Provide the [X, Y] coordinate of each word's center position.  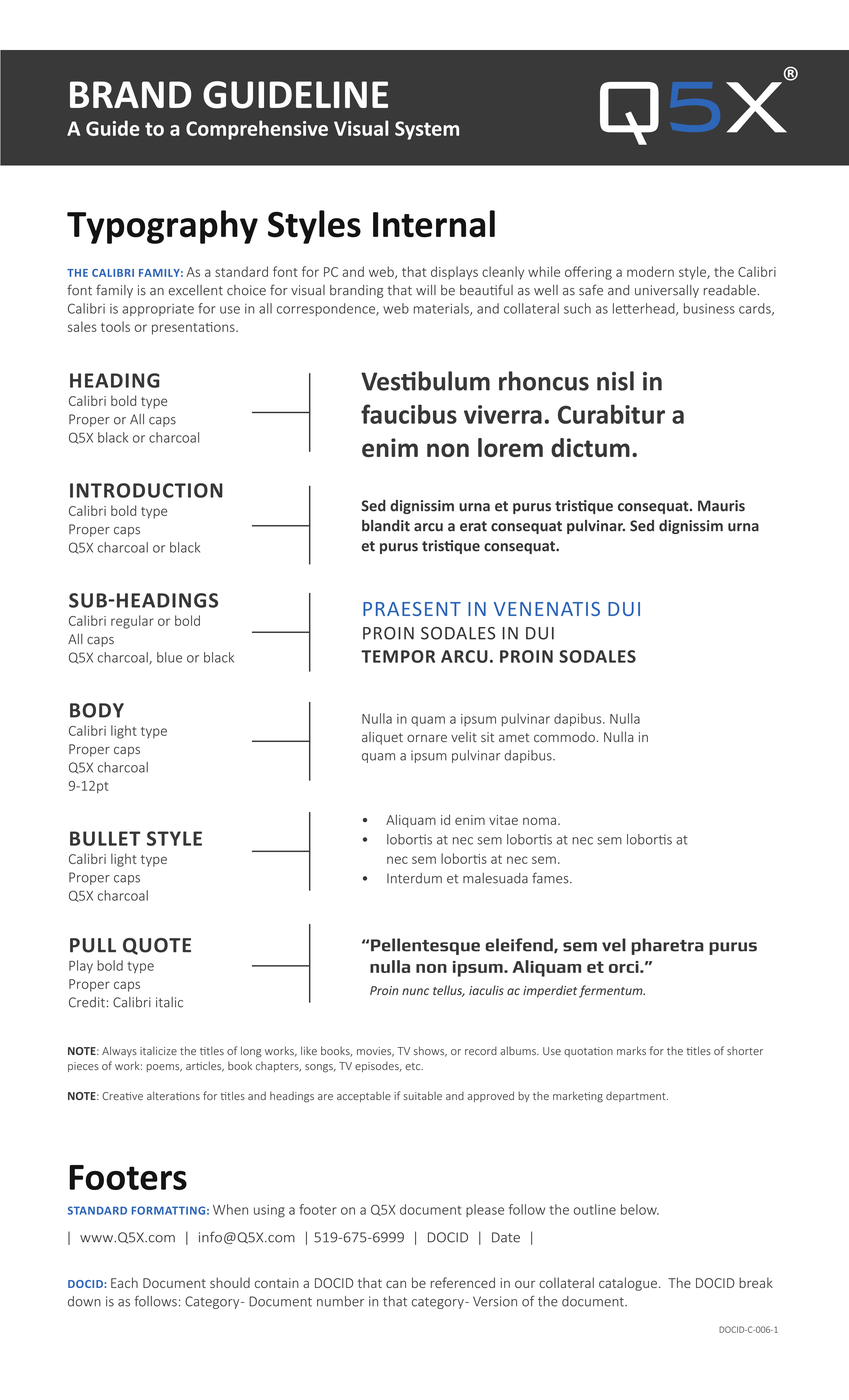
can [396, 1284]
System [427, 130]
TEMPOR [398, 656]
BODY [97, 710]
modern [650, 271]
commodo [564, 737]
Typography [162, 227]
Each [124, 1282]
